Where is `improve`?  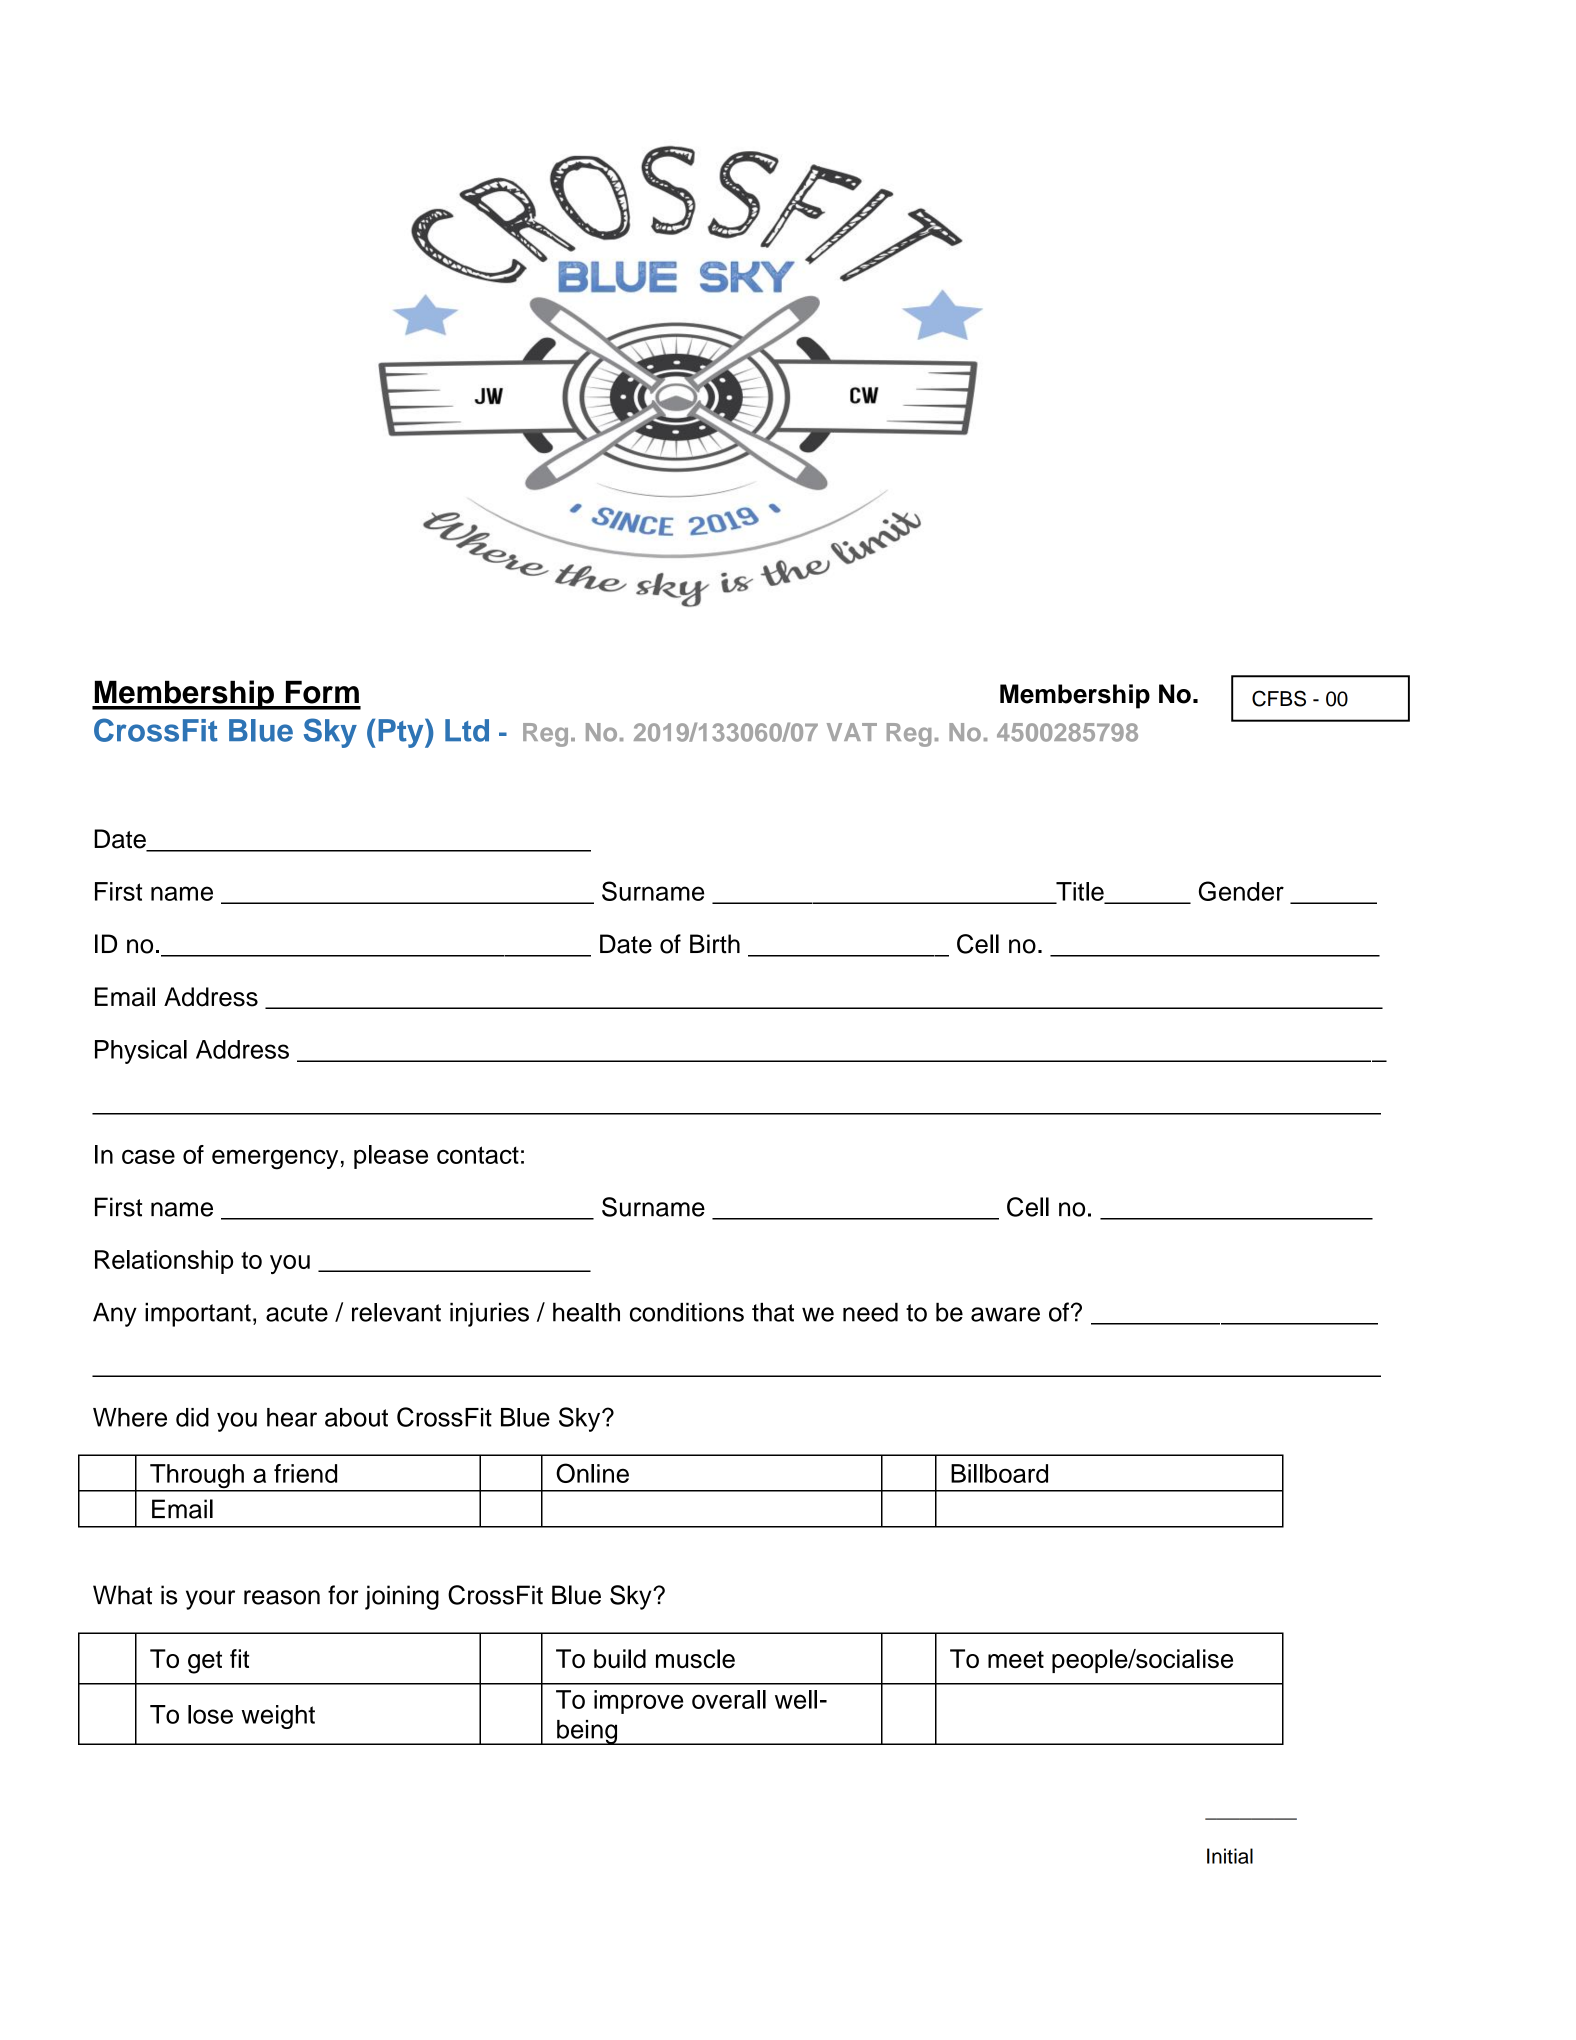 improve is located at coordinates (638, 1702).
